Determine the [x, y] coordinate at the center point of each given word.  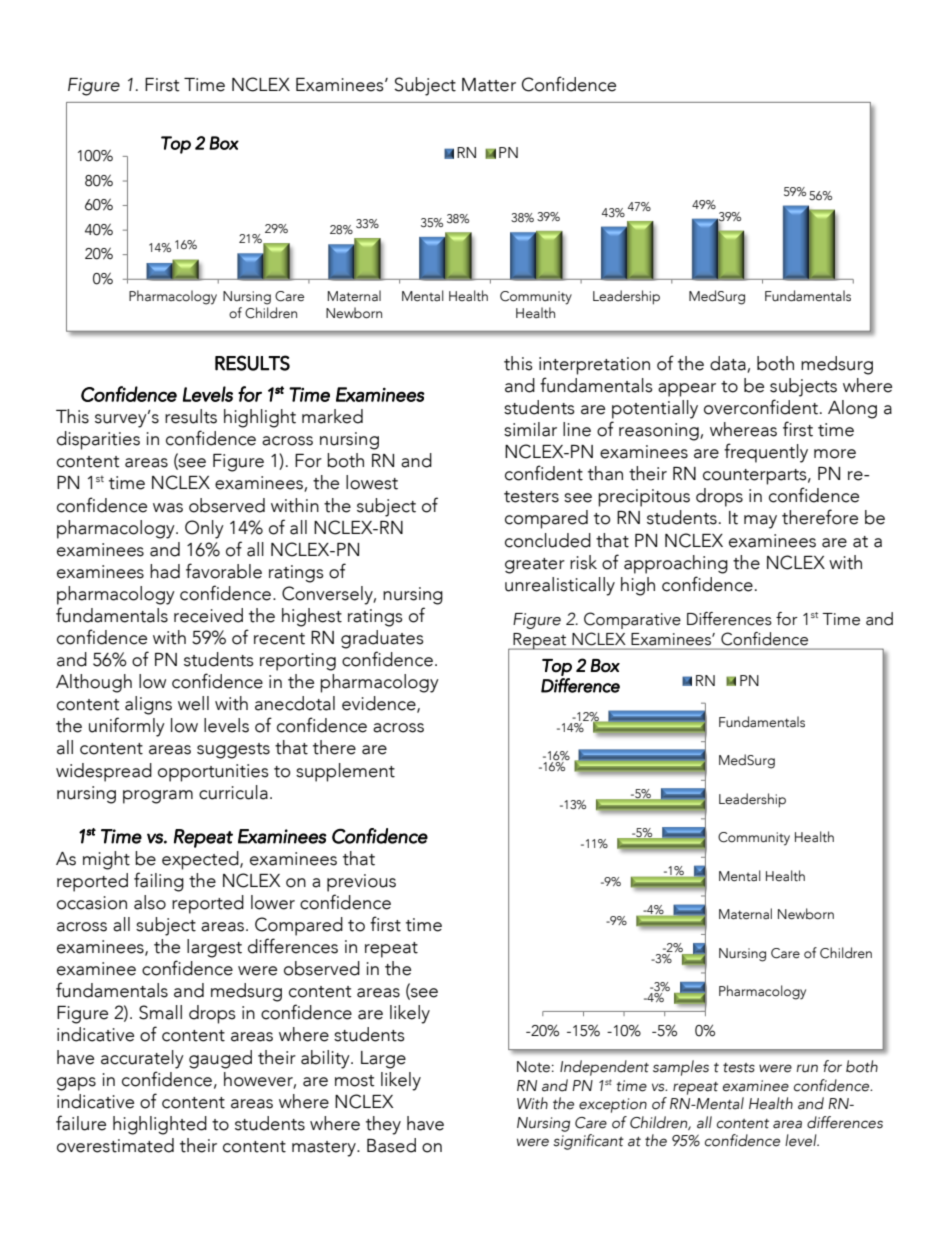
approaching [676, 564]
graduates [382, 639]
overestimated [115, 1145]
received [208, 615]
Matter [489, 85]
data [729, 364]
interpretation [594, 366]
